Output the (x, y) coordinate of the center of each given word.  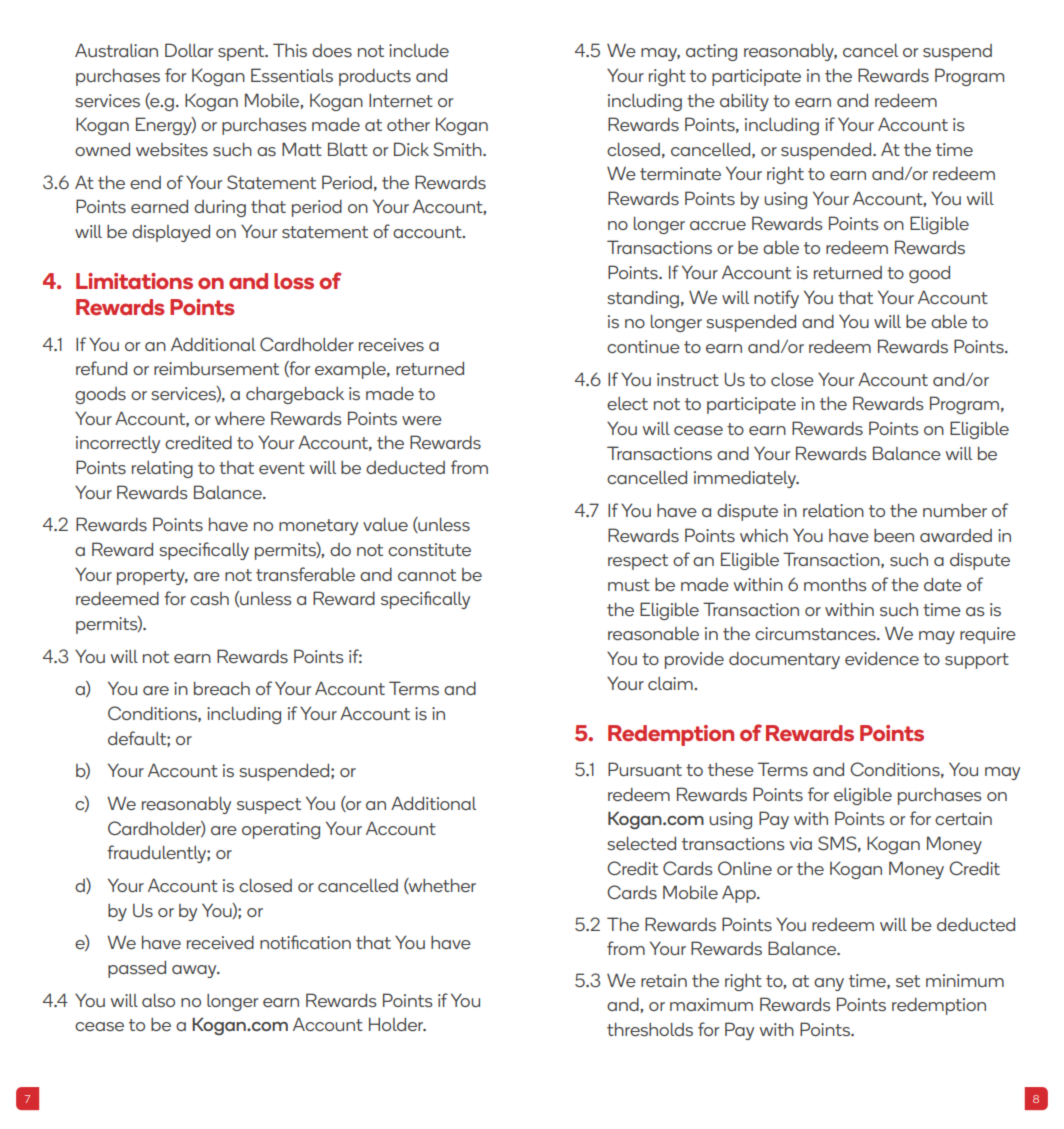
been (894, 535)
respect (638, 562)
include (419, 50)
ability (744, 102)
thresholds (650, 1029)
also (158, 1000)
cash (209, 598)
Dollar (189, 50)
